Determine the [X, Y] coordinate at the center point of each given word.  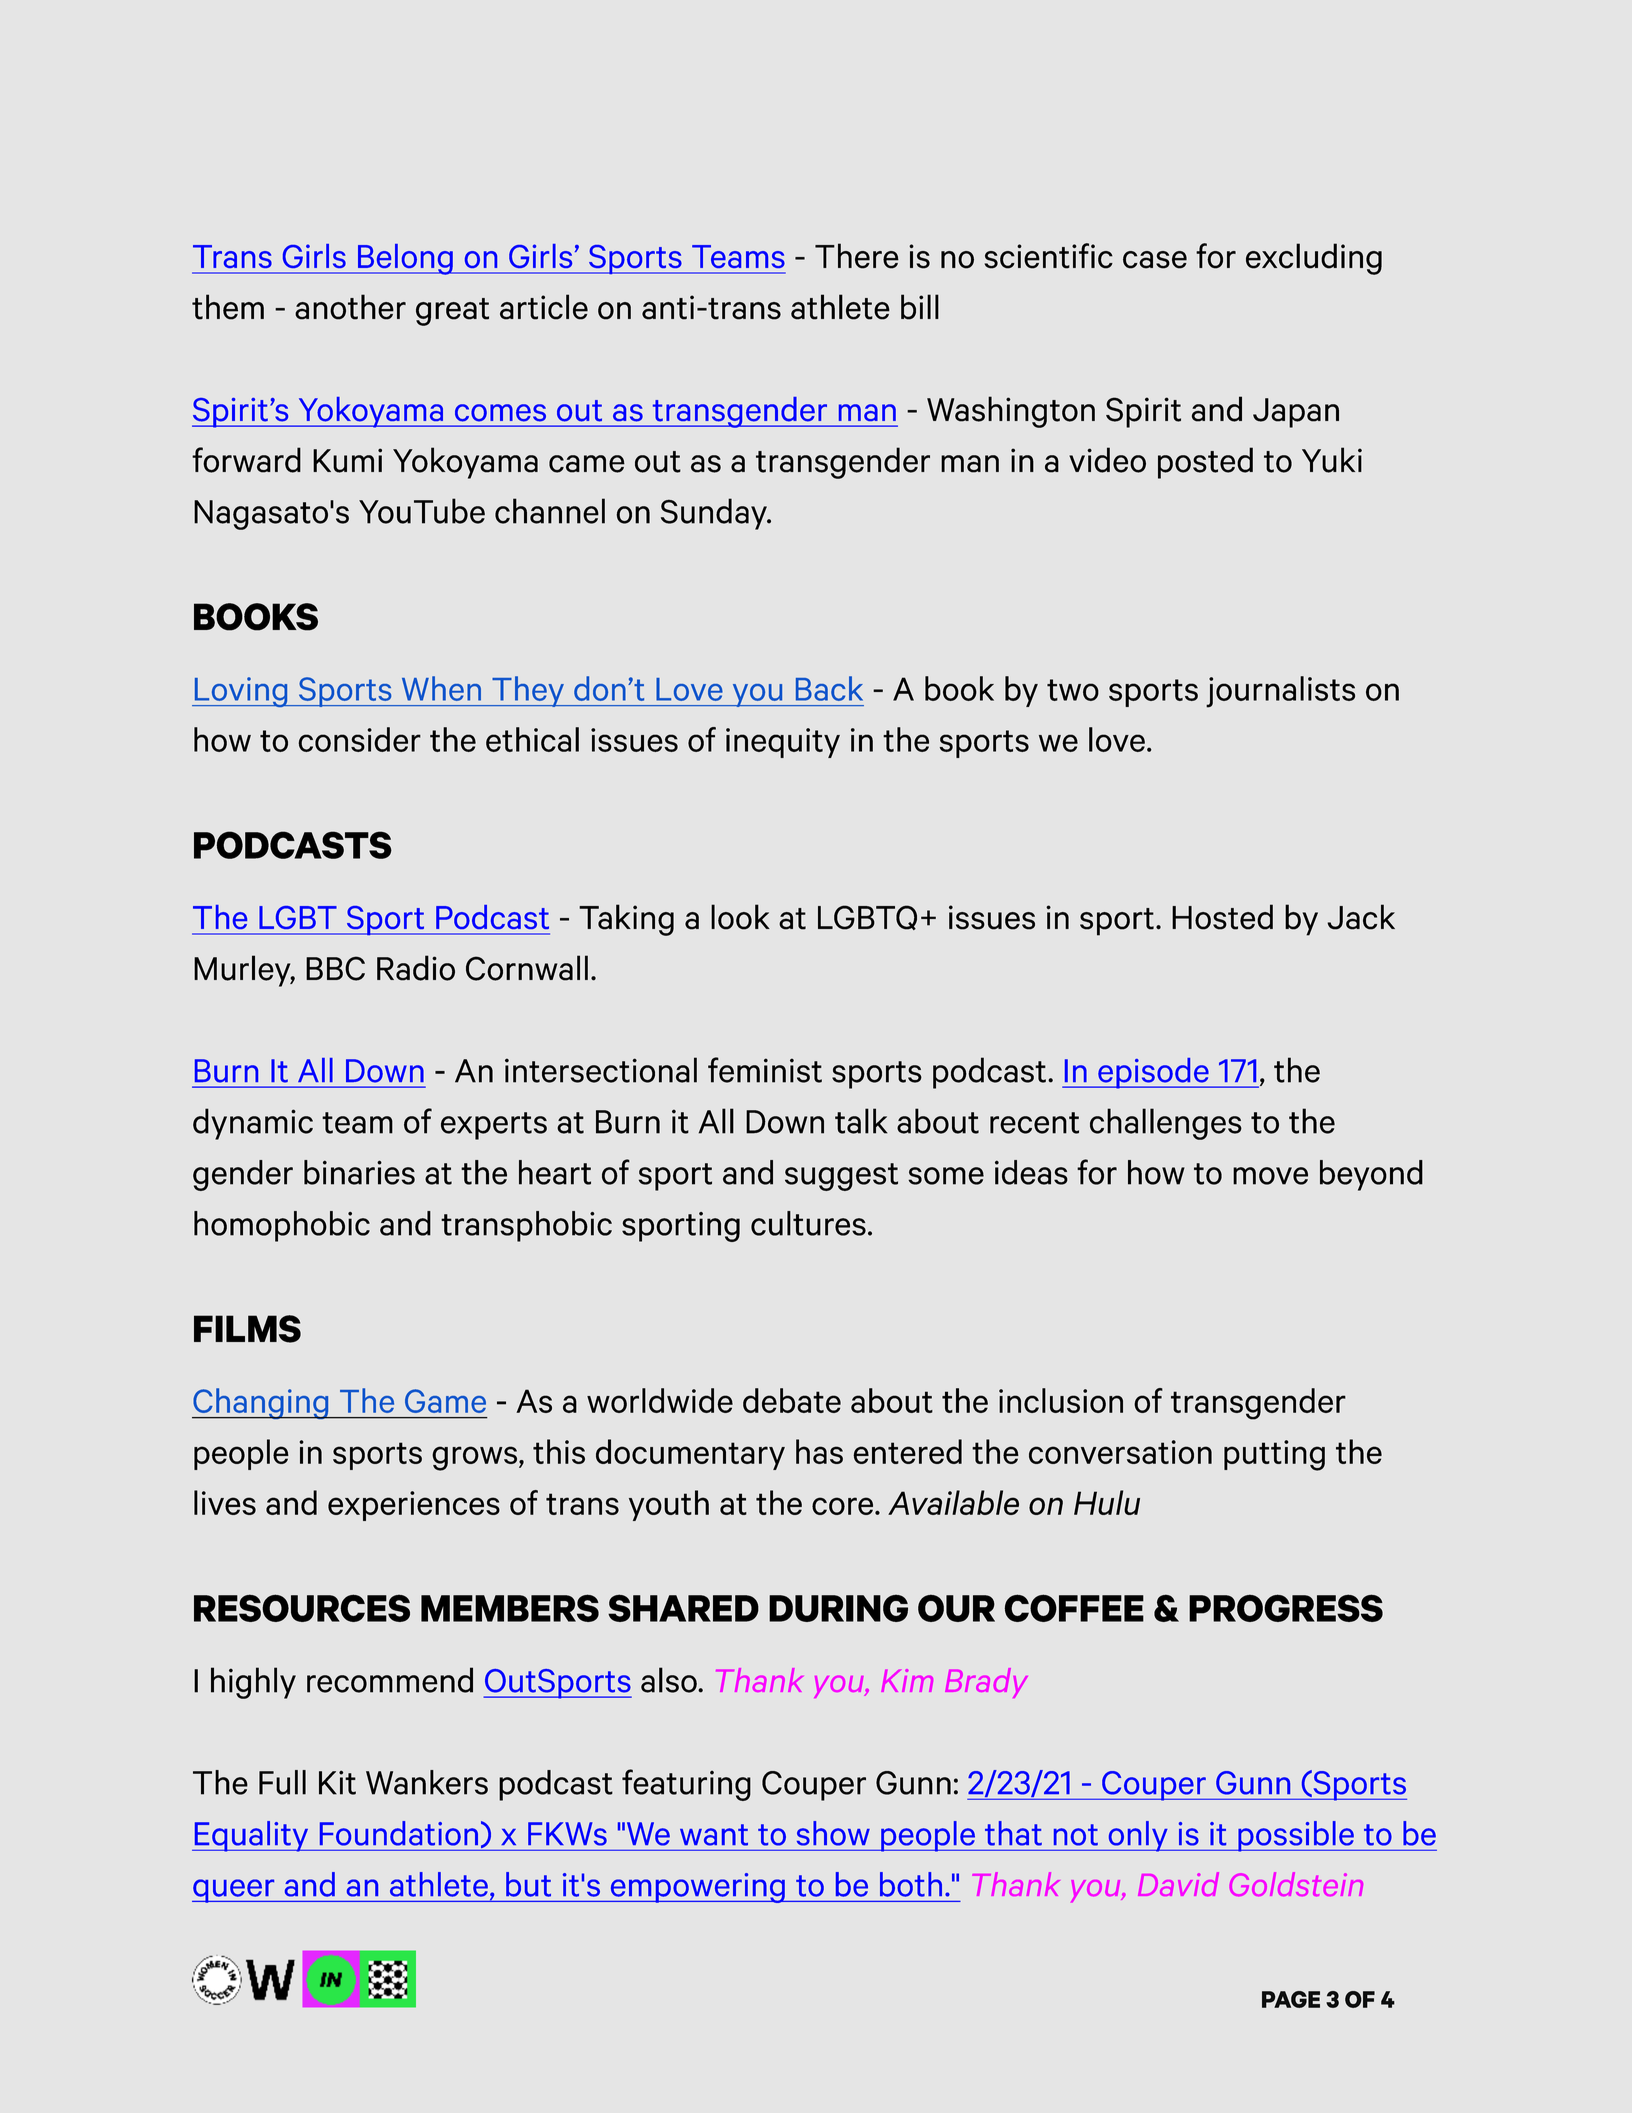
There [857, 256]
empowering [697, 1888]
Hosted [1222, 917]
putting [1274, 1455]
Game [445, 1401]
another [350, 307]
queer [234, 1891]
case [1155, 260]
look [740, 917]
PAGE [1291, 1999]
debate [792, 1400]
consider [359, 739]
